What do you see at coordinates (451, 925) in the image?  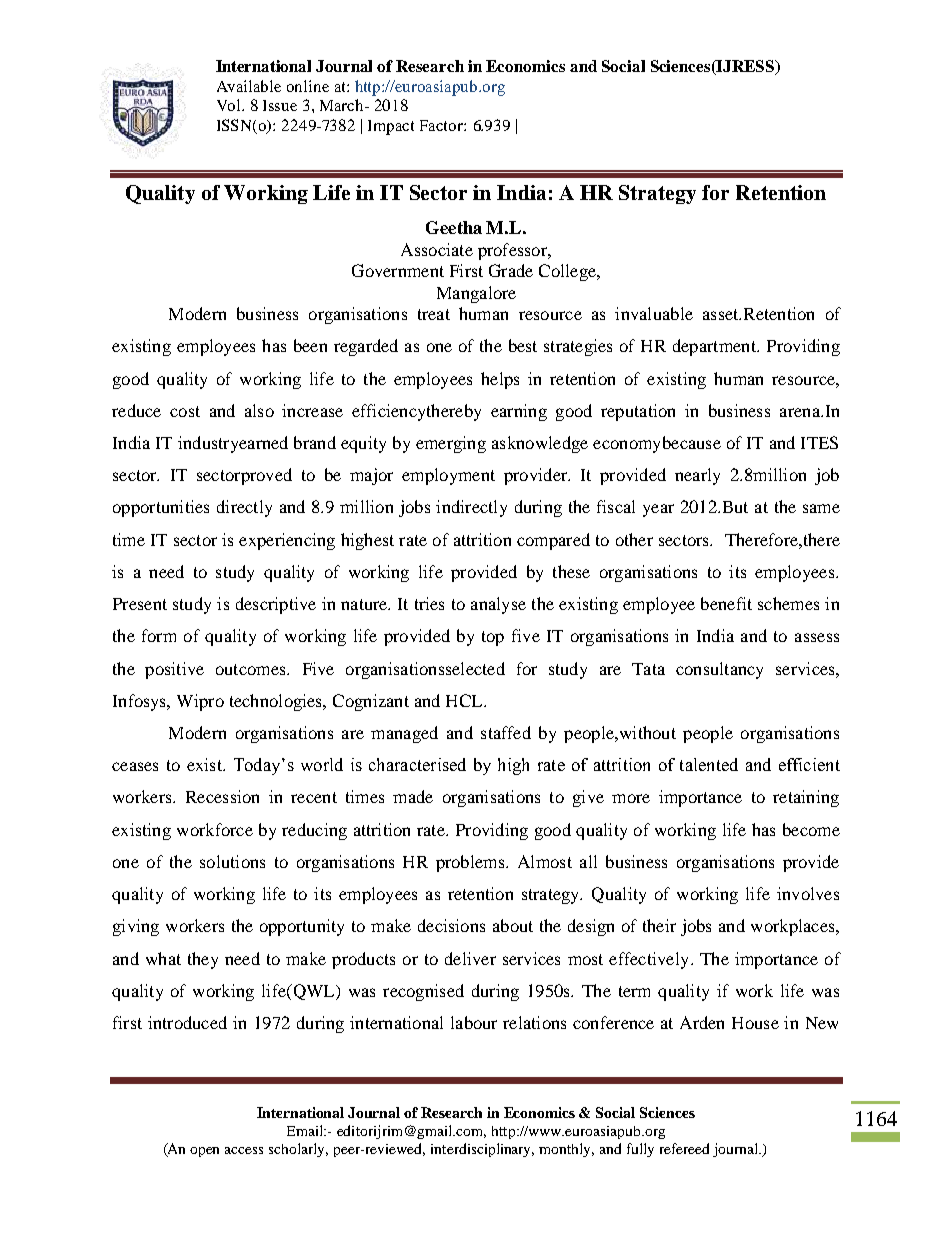 I see `decisions` at bounding box center [451, 925].
